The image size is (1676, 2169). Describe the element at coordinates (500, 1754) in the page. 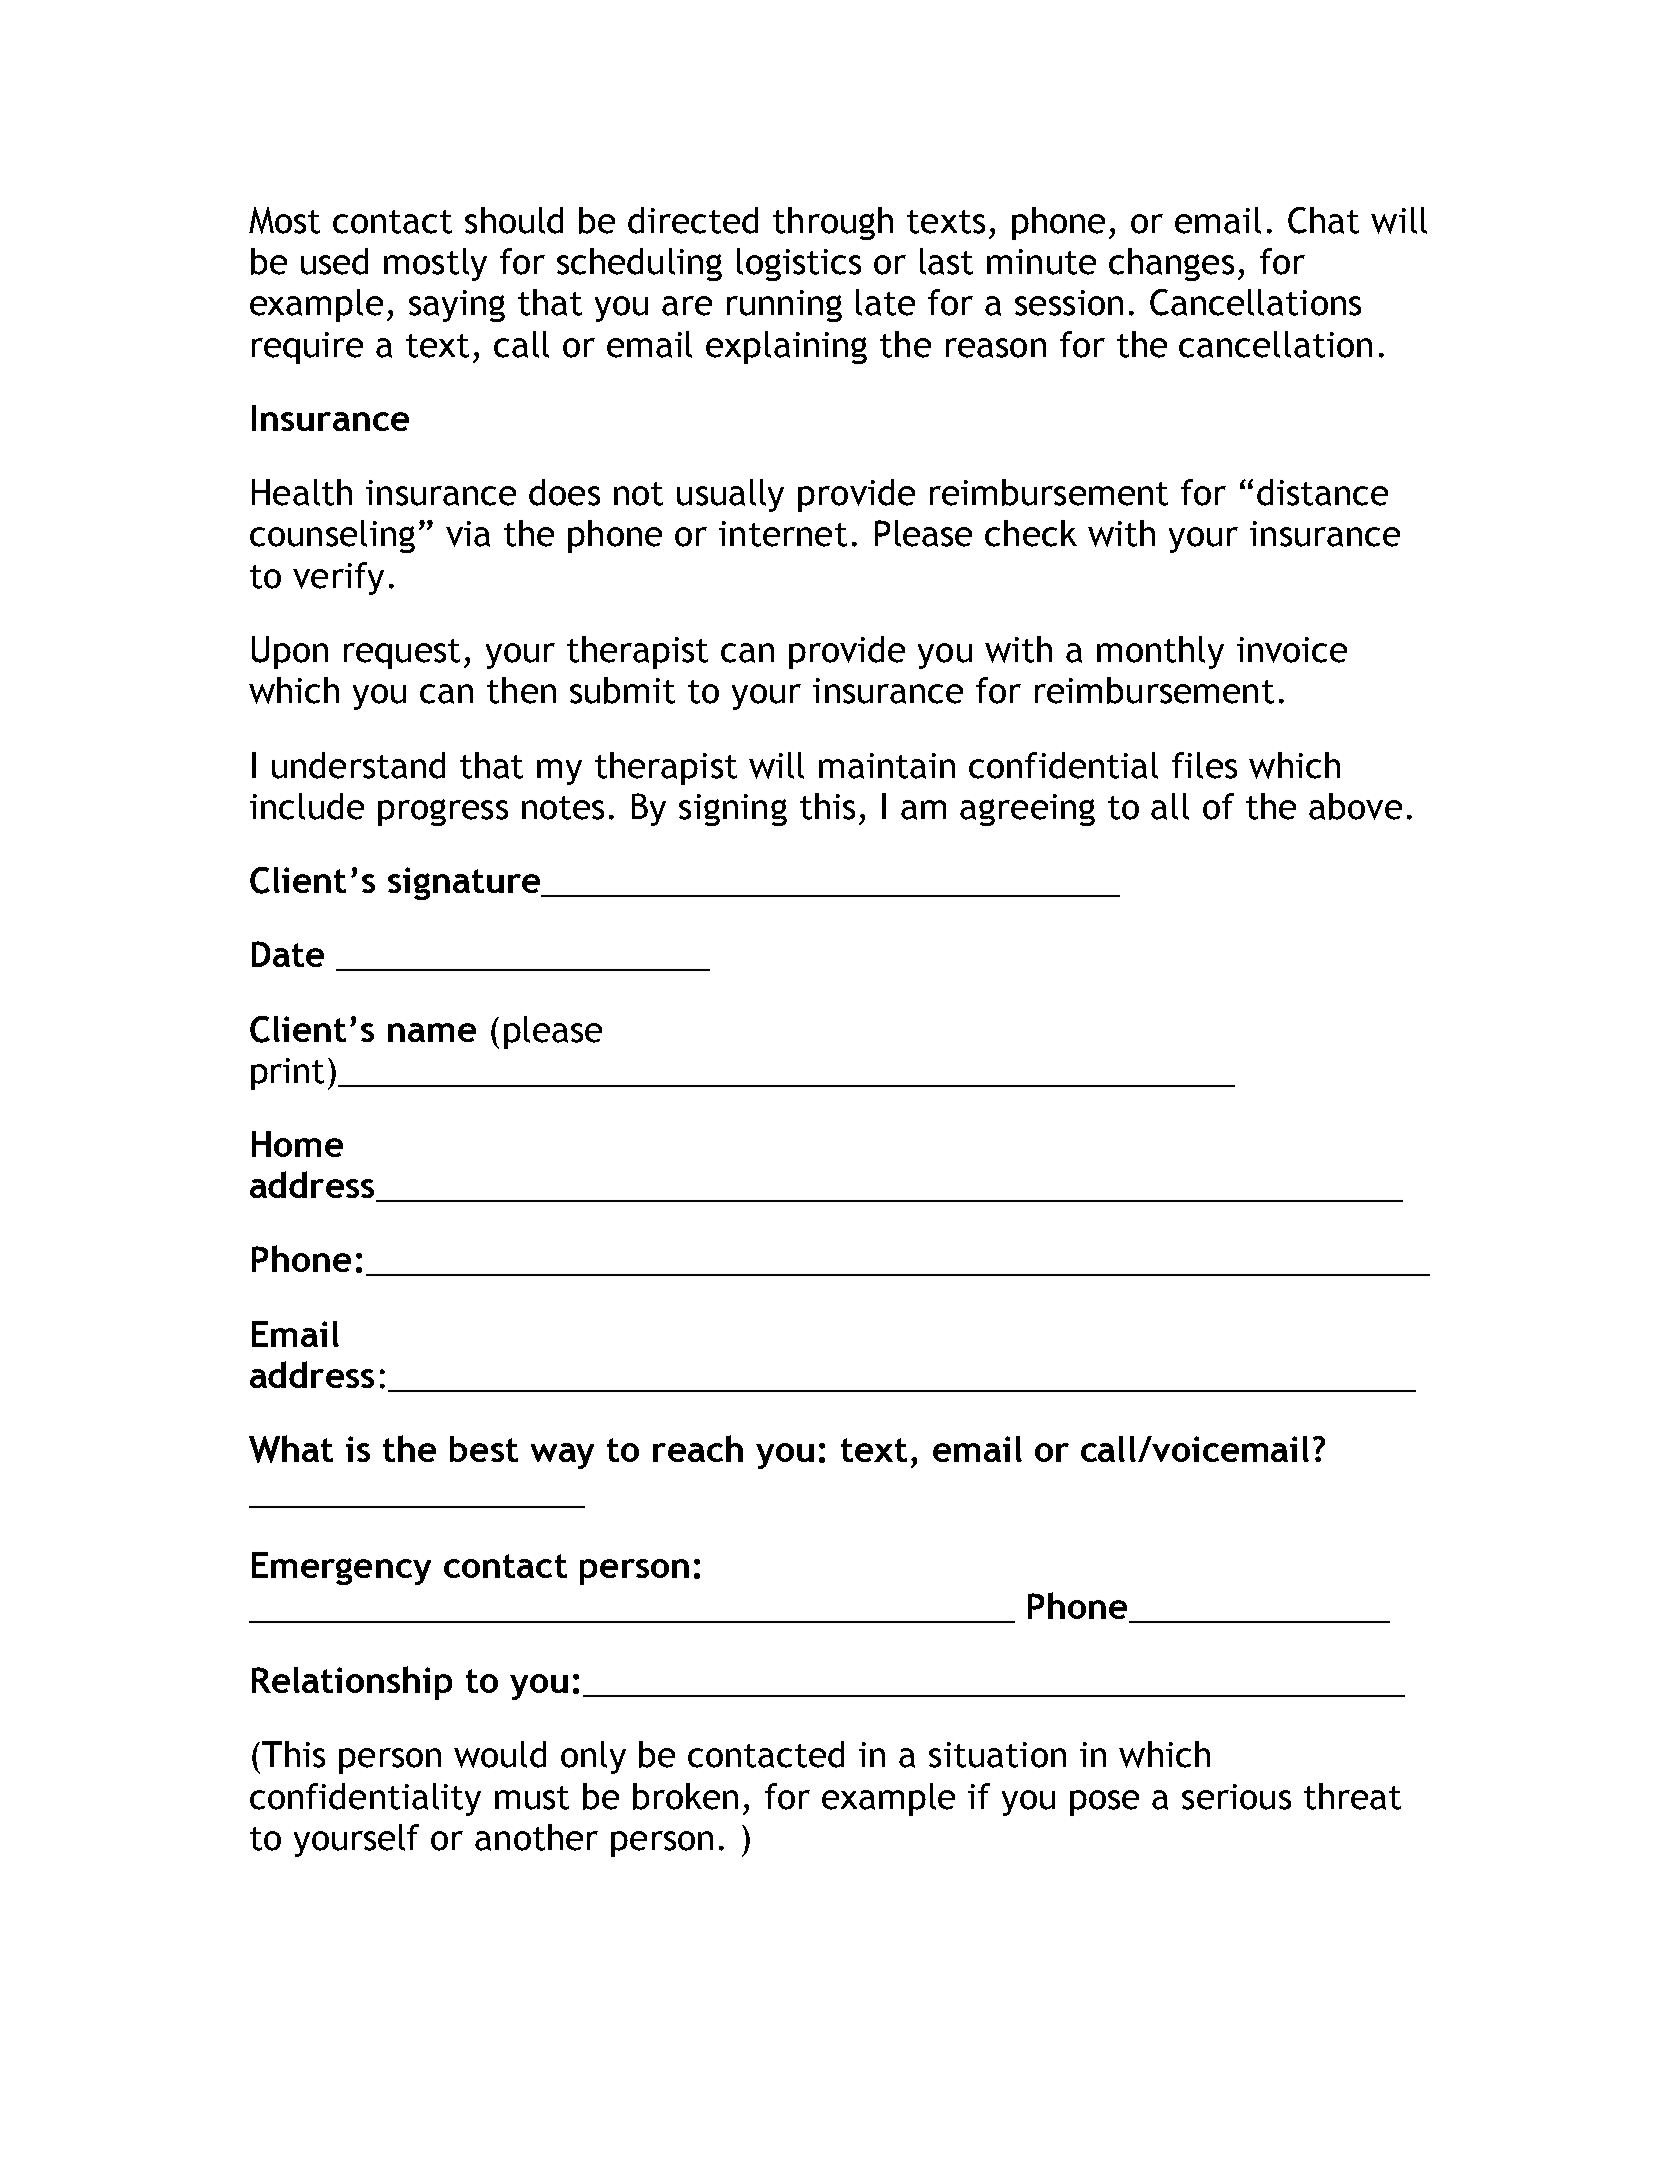

I see `would` at that location.
